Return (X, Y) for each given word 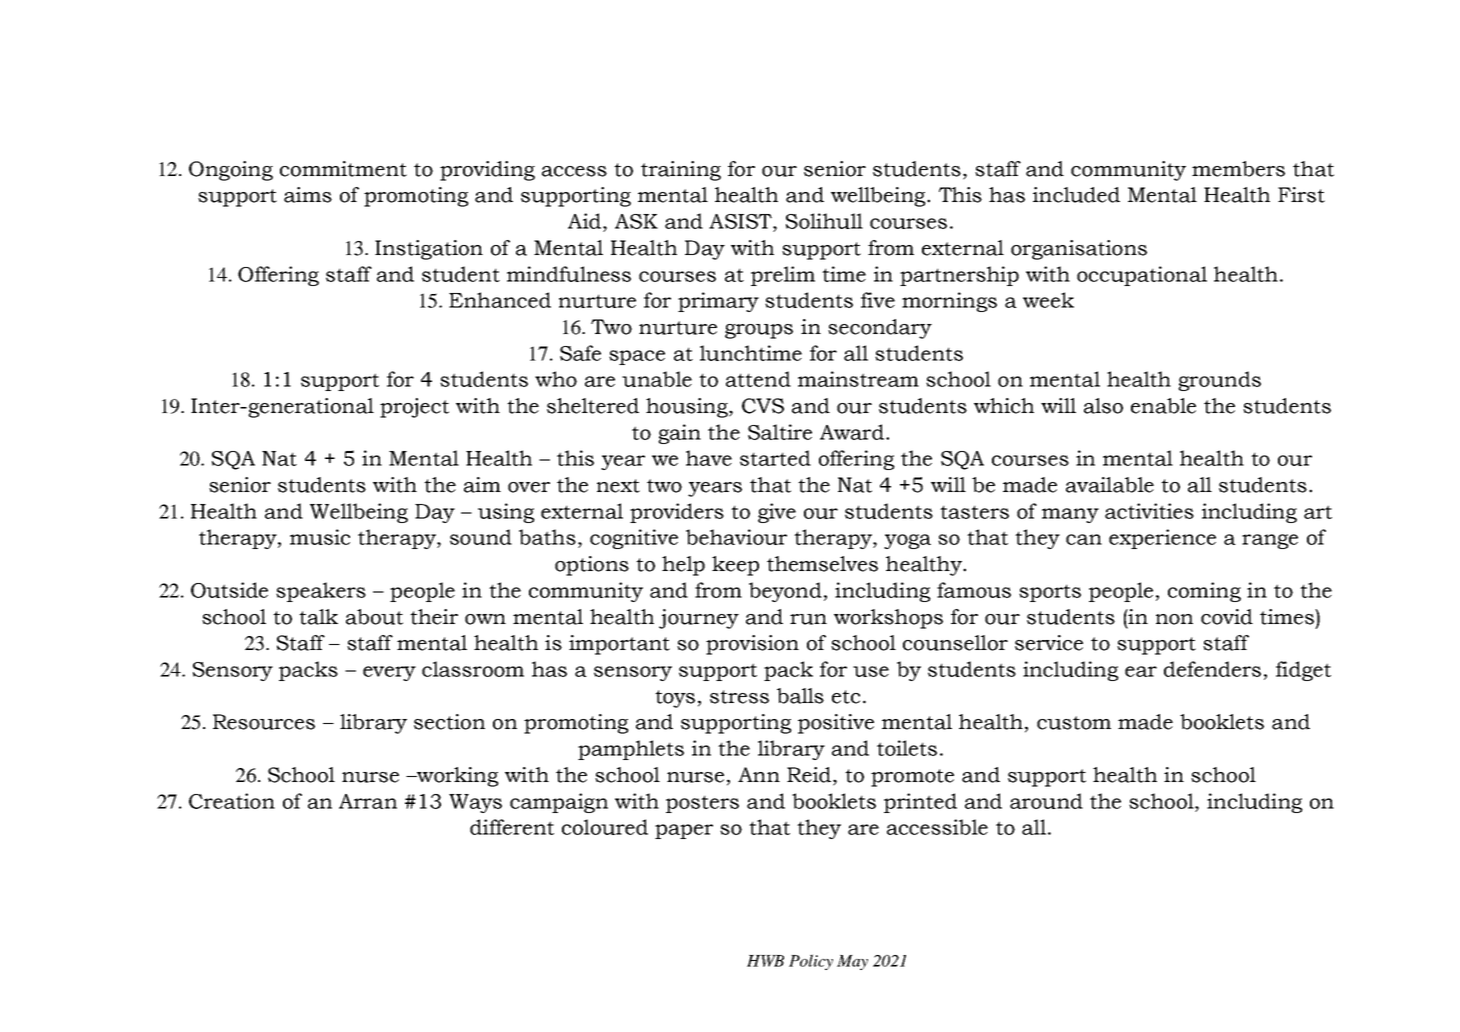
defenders (1212, 669)
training (681, 171)
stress (739, 697)
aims (308, 195)
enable (1163, 406)
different (512, 827)
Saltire (780, 432)
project (414, 408)
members (1238, 169)
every (389, 673)
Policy (811, 962)
